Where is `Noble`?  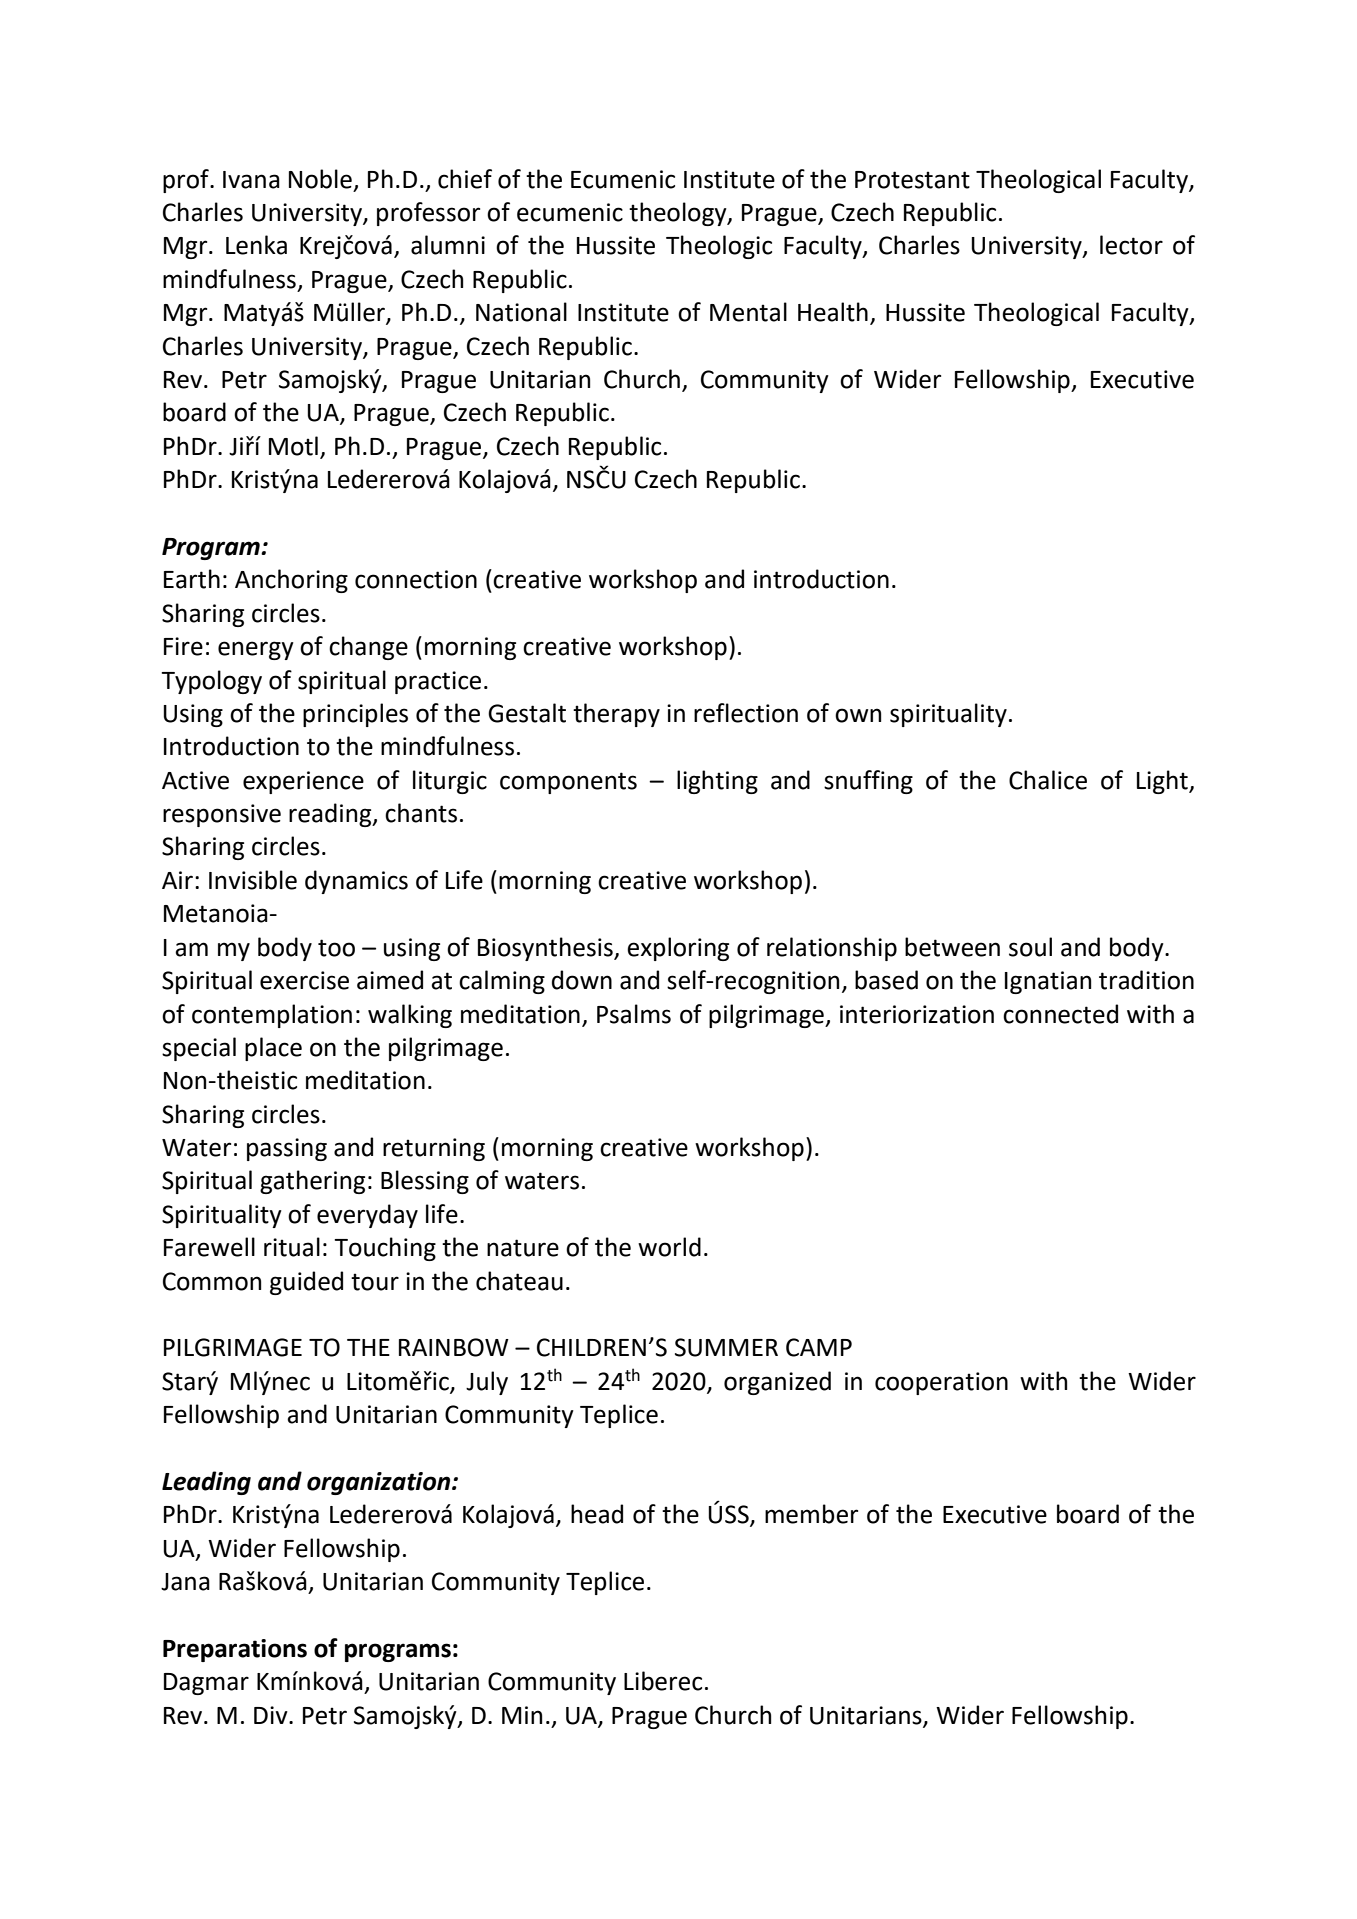
Noble is located at coordinates (320, 179).
